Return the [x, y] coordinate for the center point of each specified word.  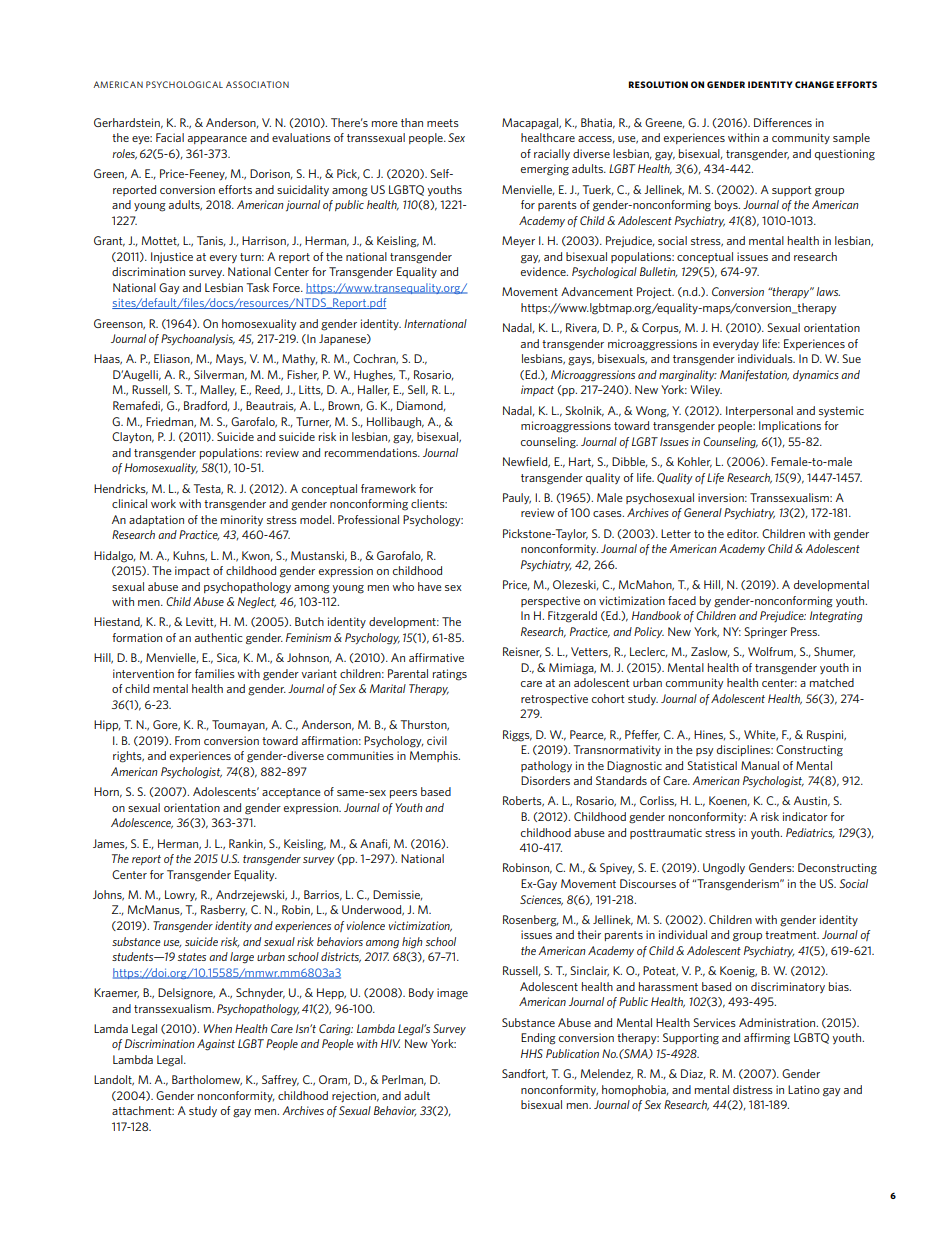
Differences [783, 122]
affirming [767, 1039]
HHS [532, 1053]
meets [443, 123]
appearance [217, 140]
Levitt [201, 622]
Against [216, 1045]
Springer [765, 633]
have [430, 586]
